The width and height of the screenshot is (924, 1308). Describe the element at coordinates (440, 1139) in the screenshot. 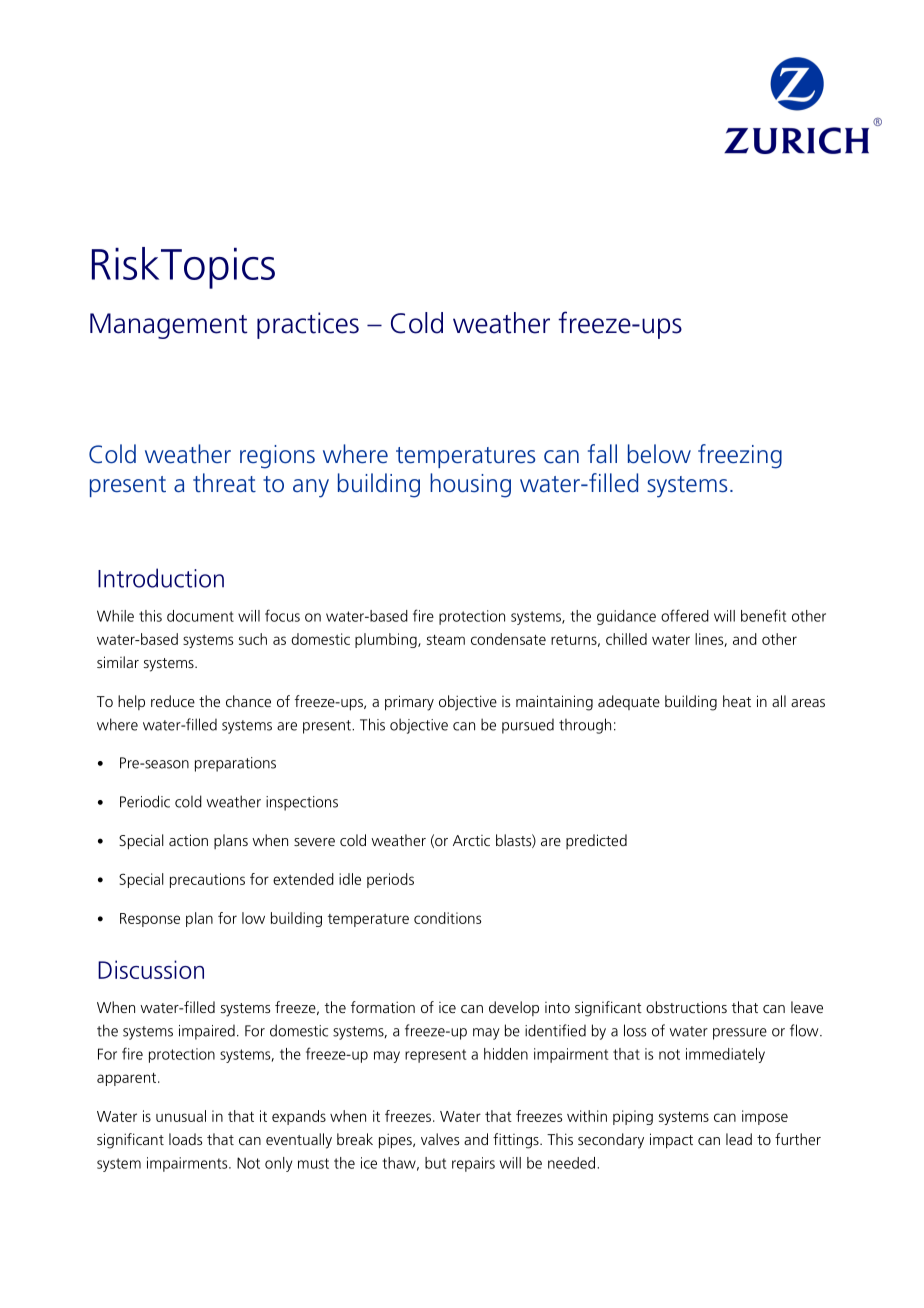

I see `valves` at that location.
